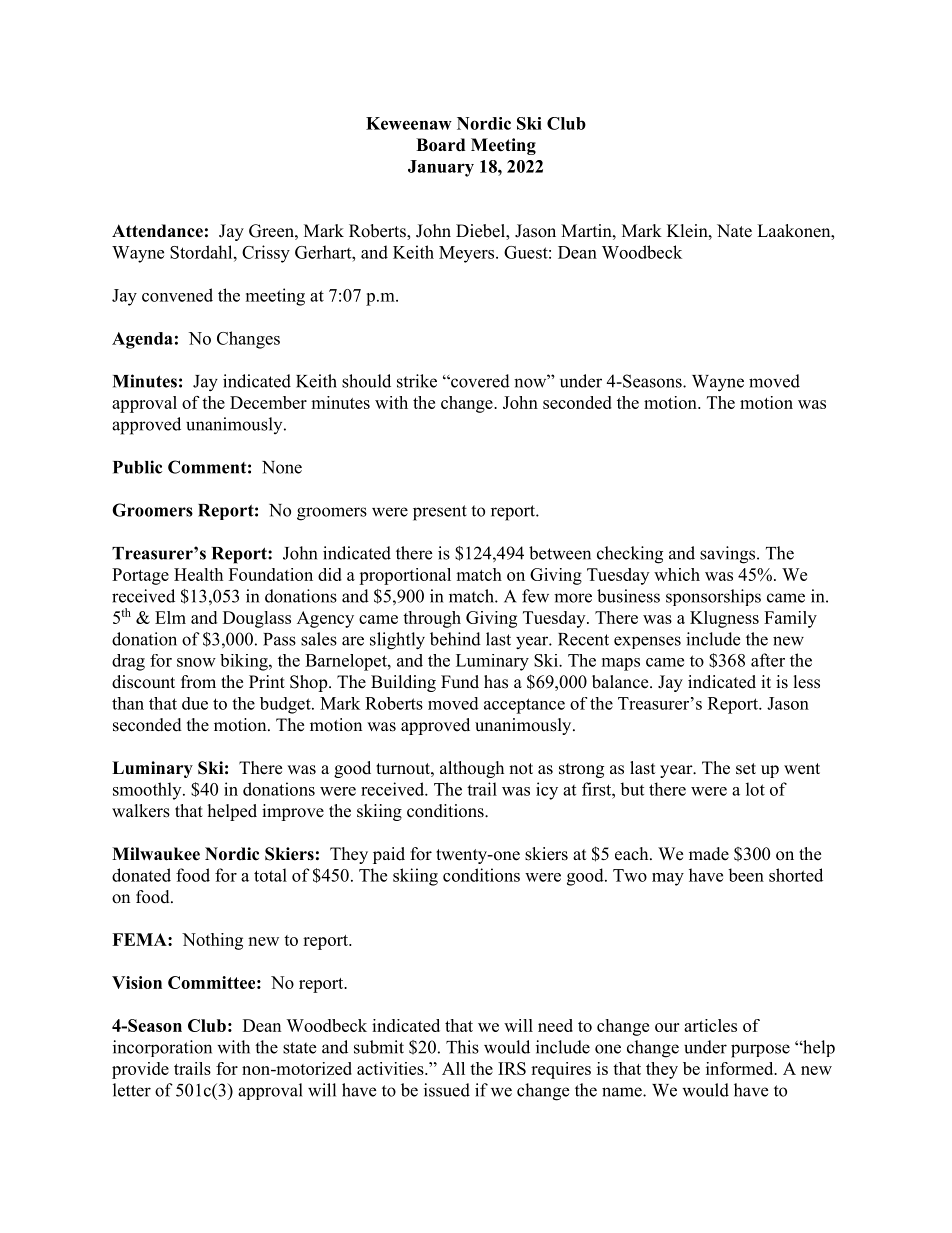 The height and width of the image is (1233, 952). What do you see at coordinates (440, 145) in the image?
I see `Board` at bounding box center [440, 145].
